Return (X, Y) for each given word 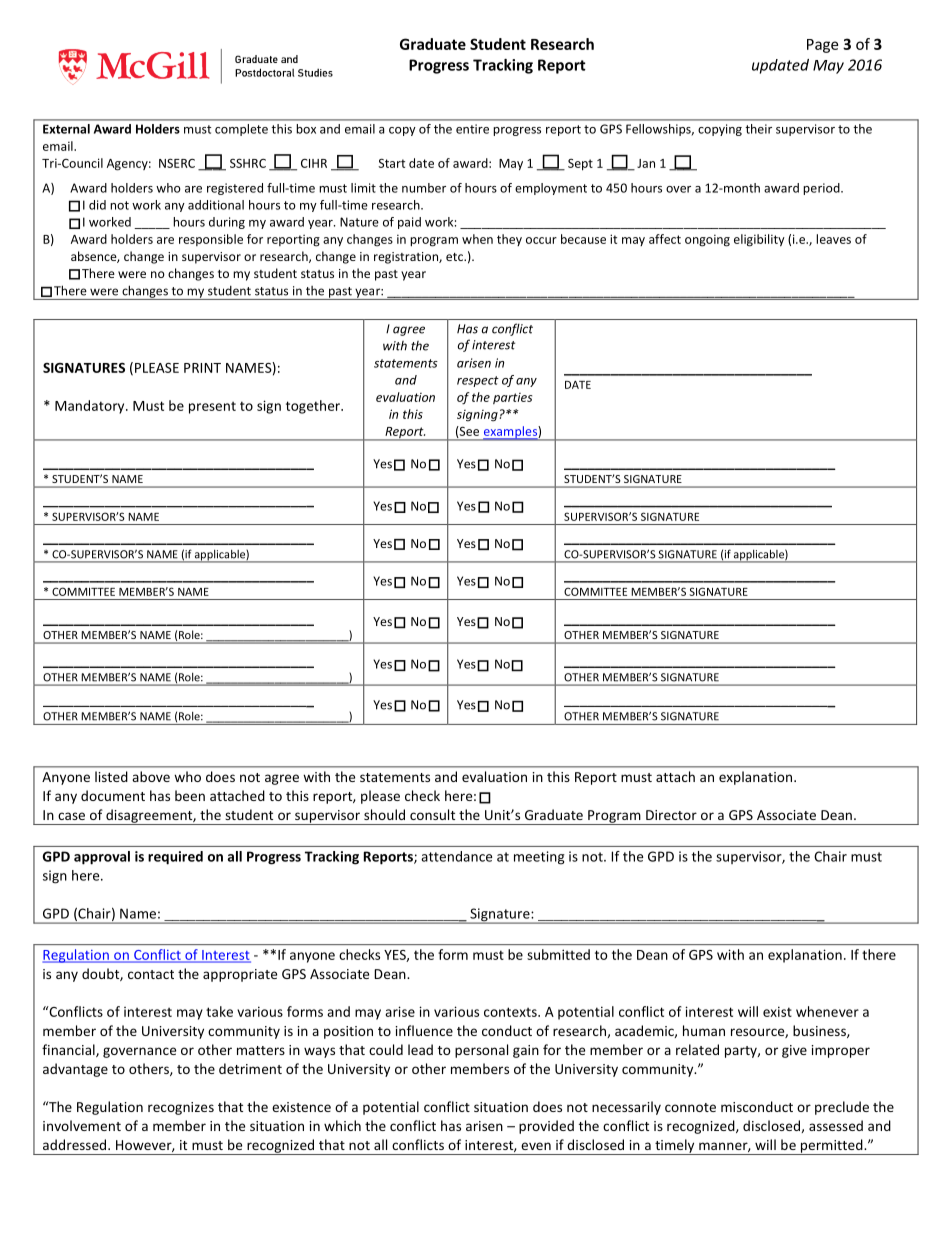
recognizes (181, 1108)
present (212, 407)
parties (512, 398)
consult (432, 814)
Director (671, 815)
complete (241, 130)
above (151, 776)
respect (478, 381)
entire (472, 129)
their (758, 129)
